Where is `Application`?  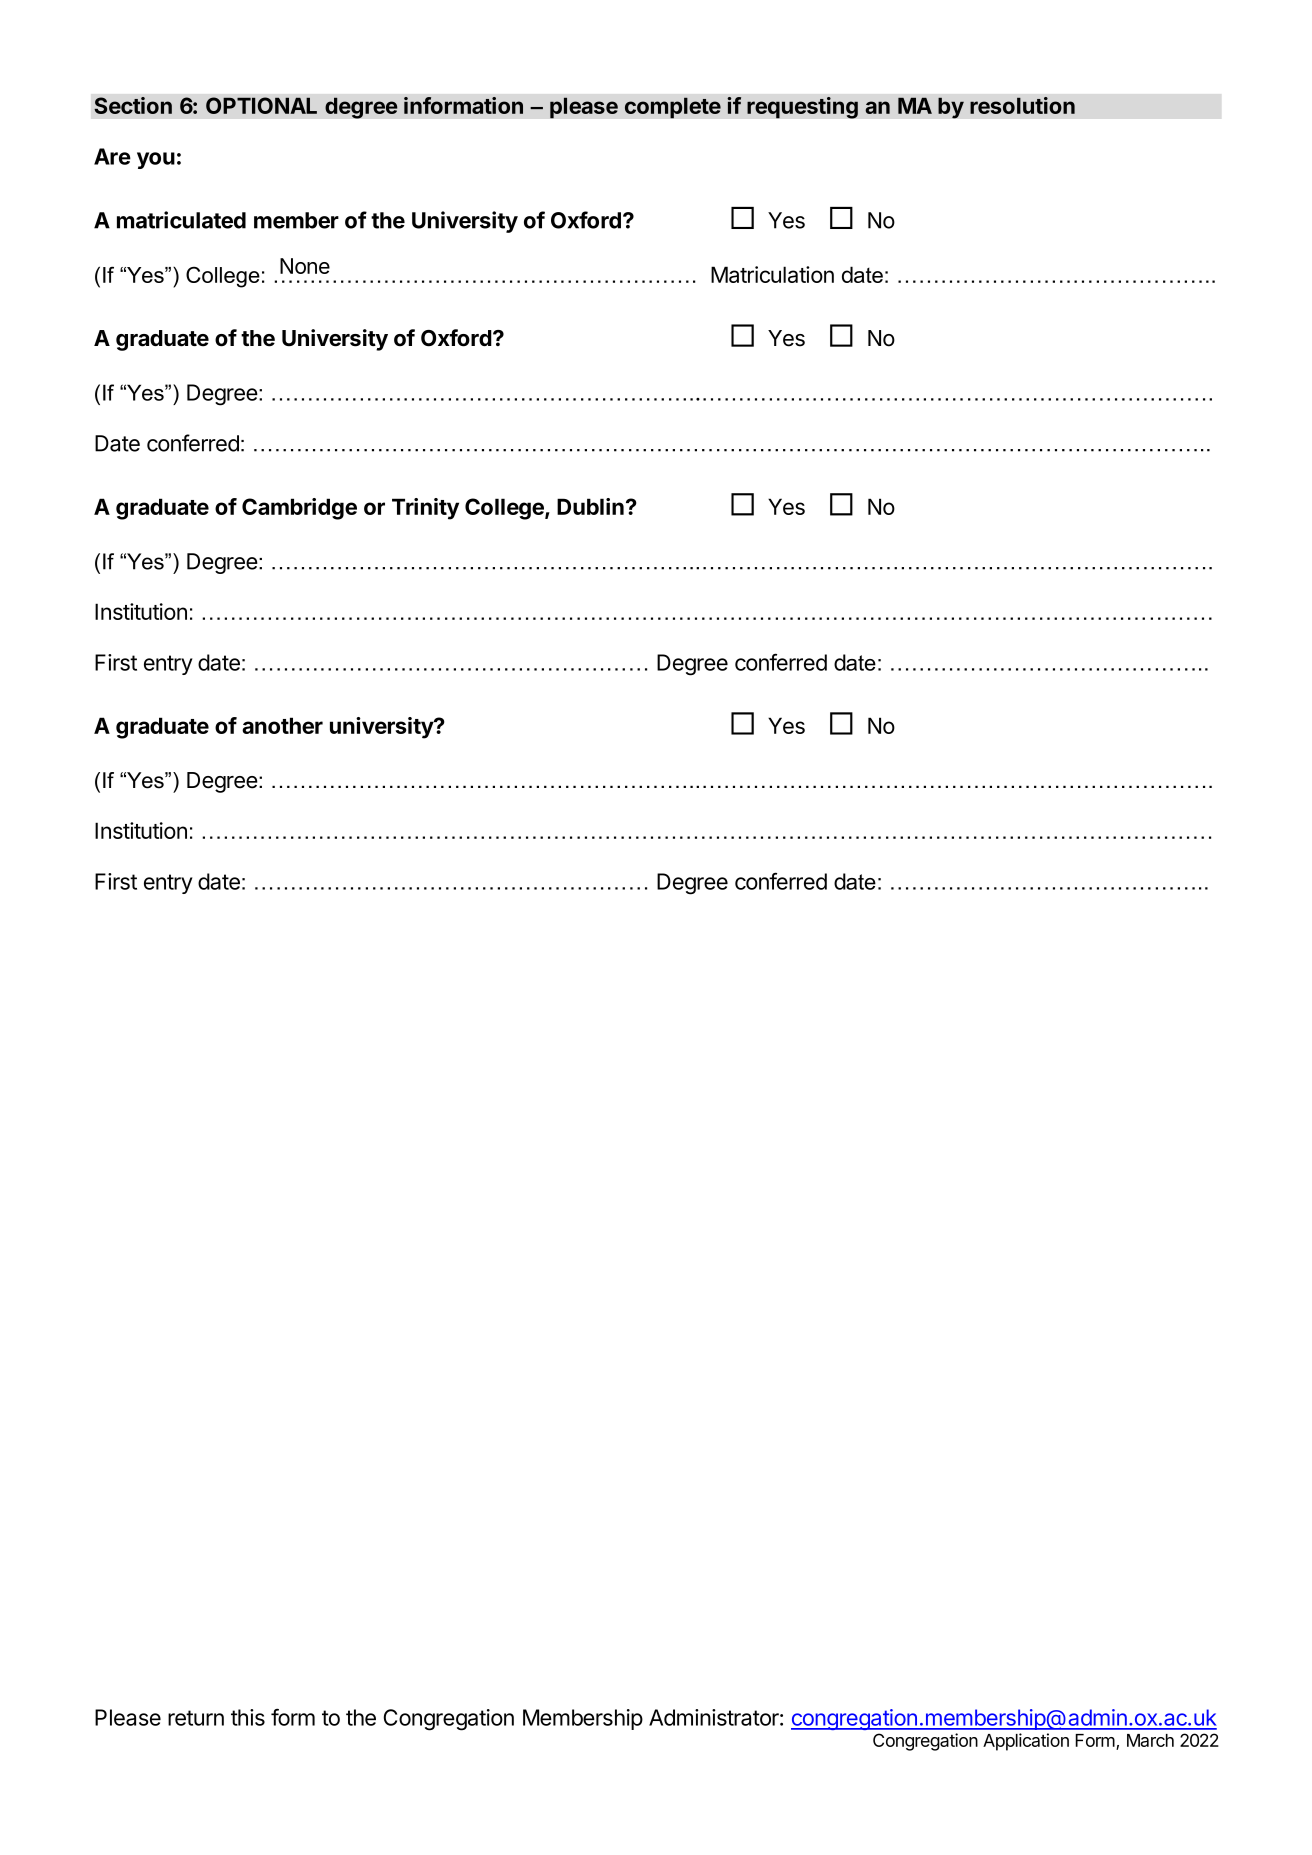
Application is located at coordinates (1026, 1742).
